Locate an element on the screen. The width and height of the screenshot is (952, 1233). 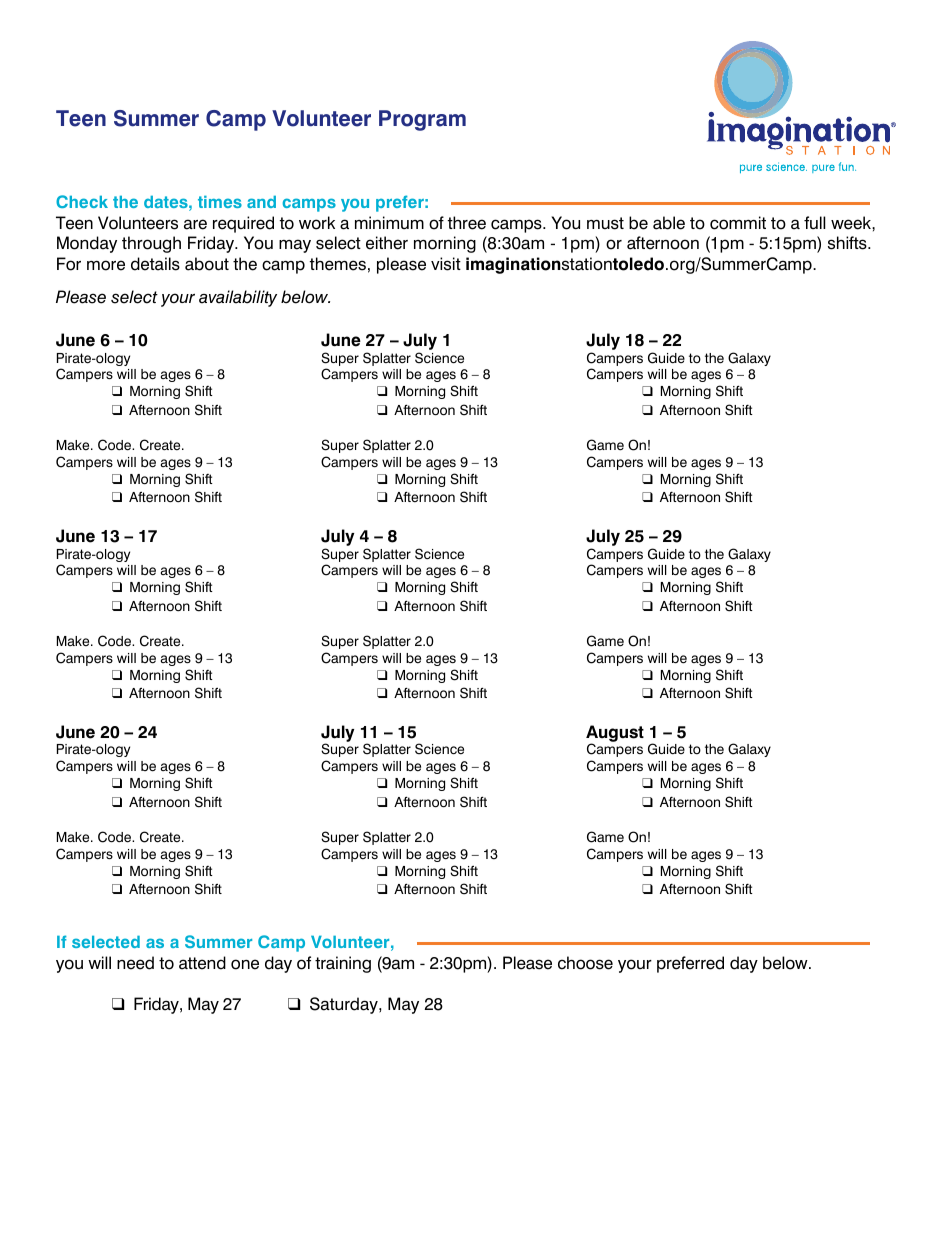
times is located at coordinates (220, 202).
